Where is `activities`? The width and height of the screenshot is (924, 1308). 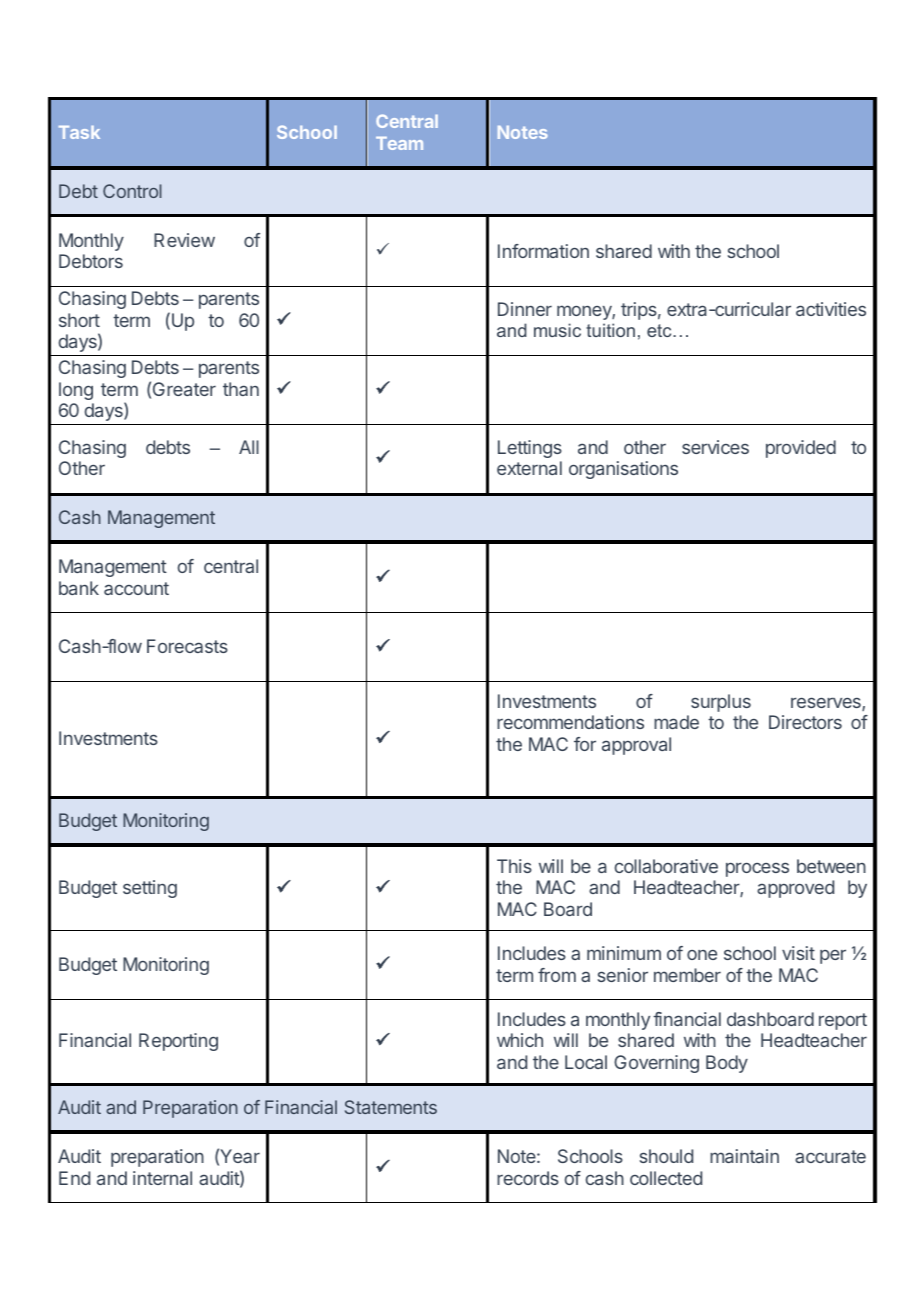
activities is located at coordinates (831, 309).
